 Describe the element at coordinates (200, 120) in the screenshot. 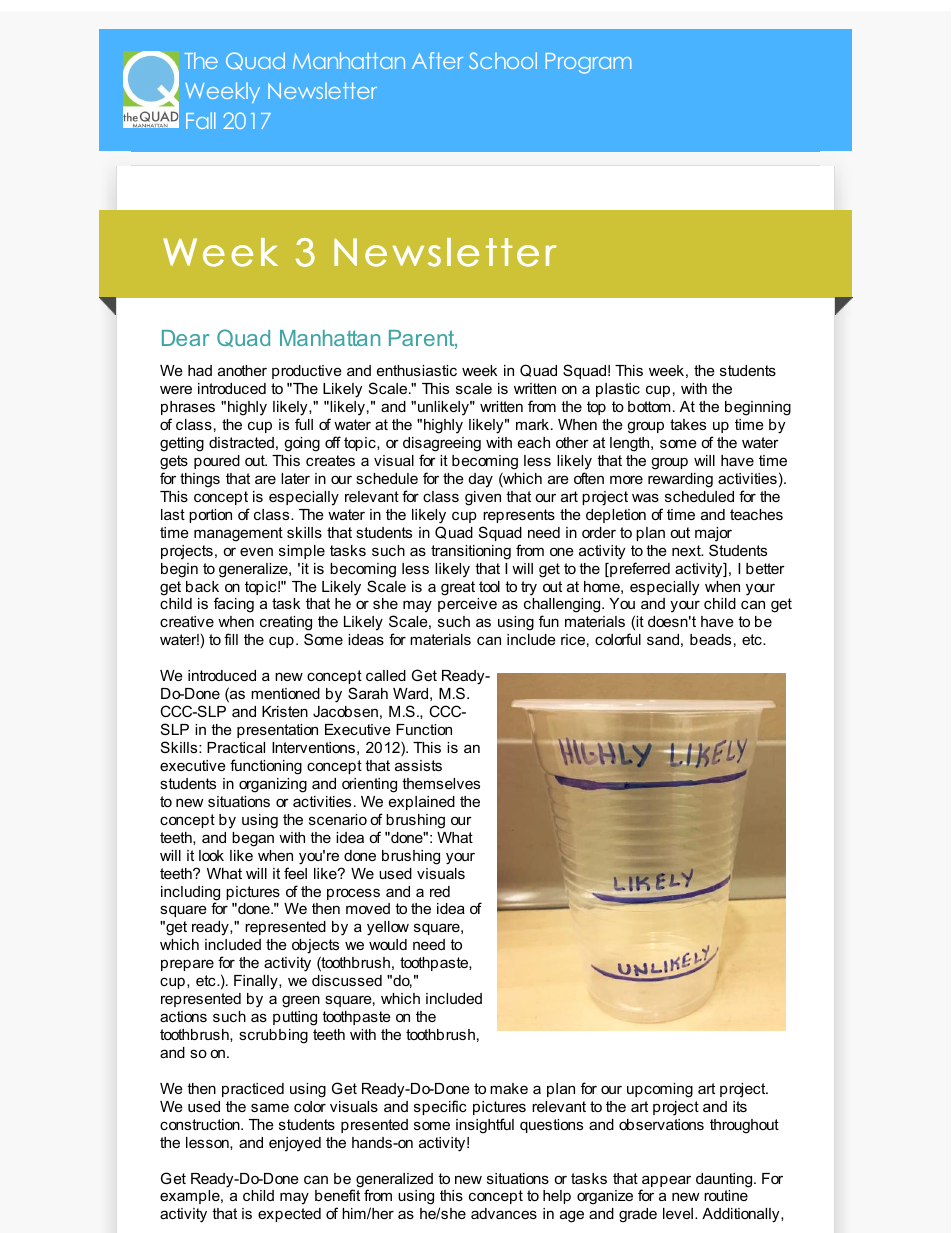

I see `Fall` at that location.
